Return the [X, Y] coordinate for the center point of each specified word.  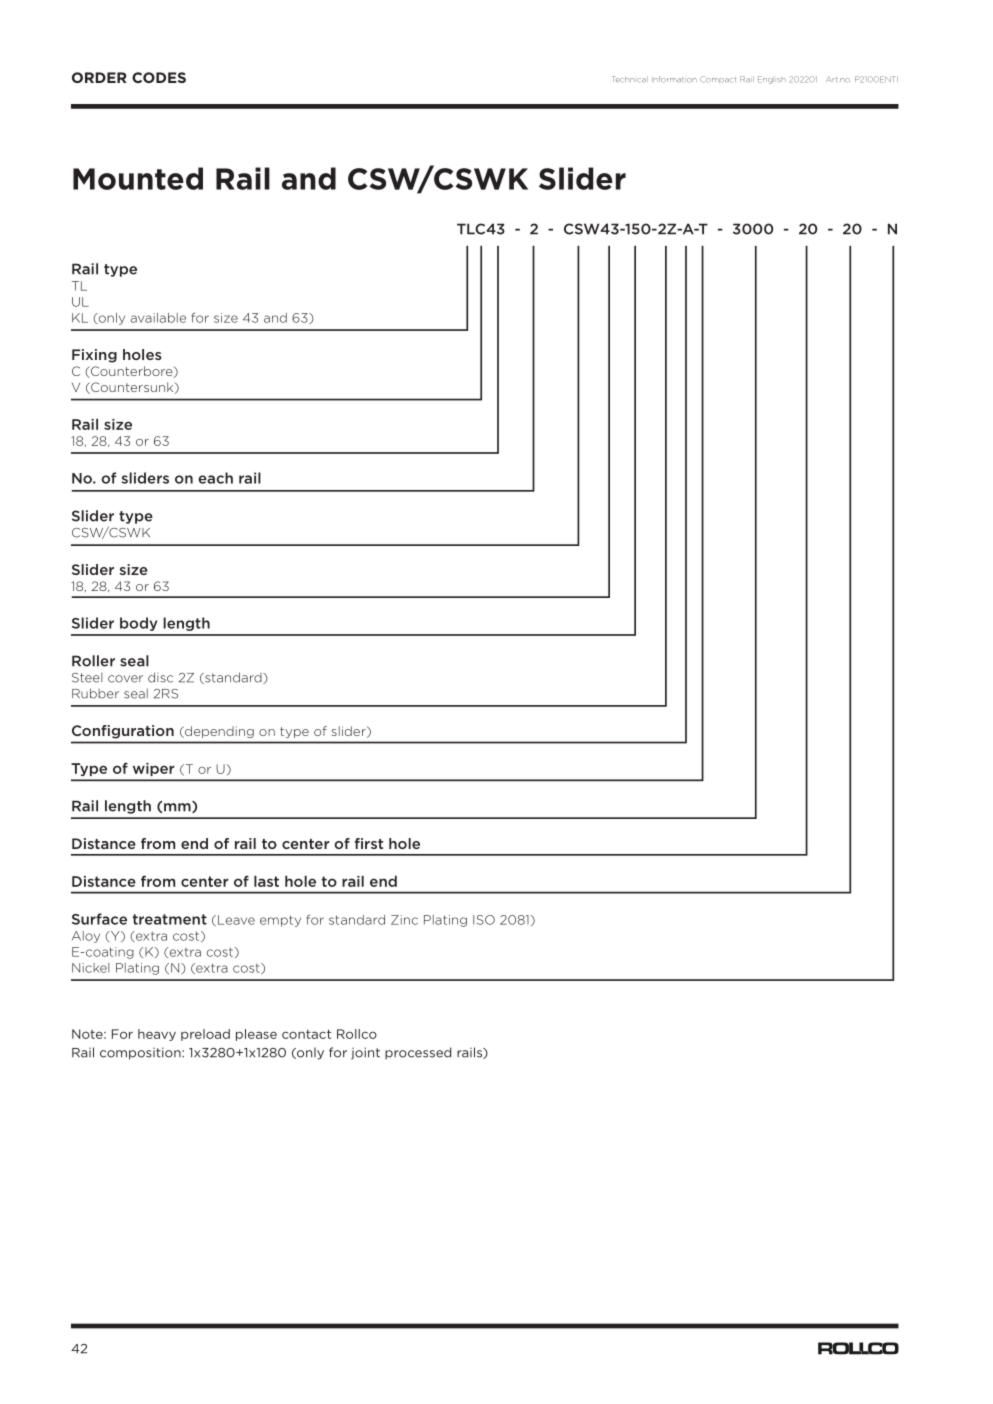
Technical [630, 79]
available [158, 318]
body [138, 624]
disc [160, 677]
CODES [159, 77]
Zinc [404, 920]
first [369, 843]
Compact [718, 79]
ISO [484, 920]
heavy [157, 1035]
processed [418, 1053]
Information [675, 79]
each [215, 478]
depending [218, 732]
